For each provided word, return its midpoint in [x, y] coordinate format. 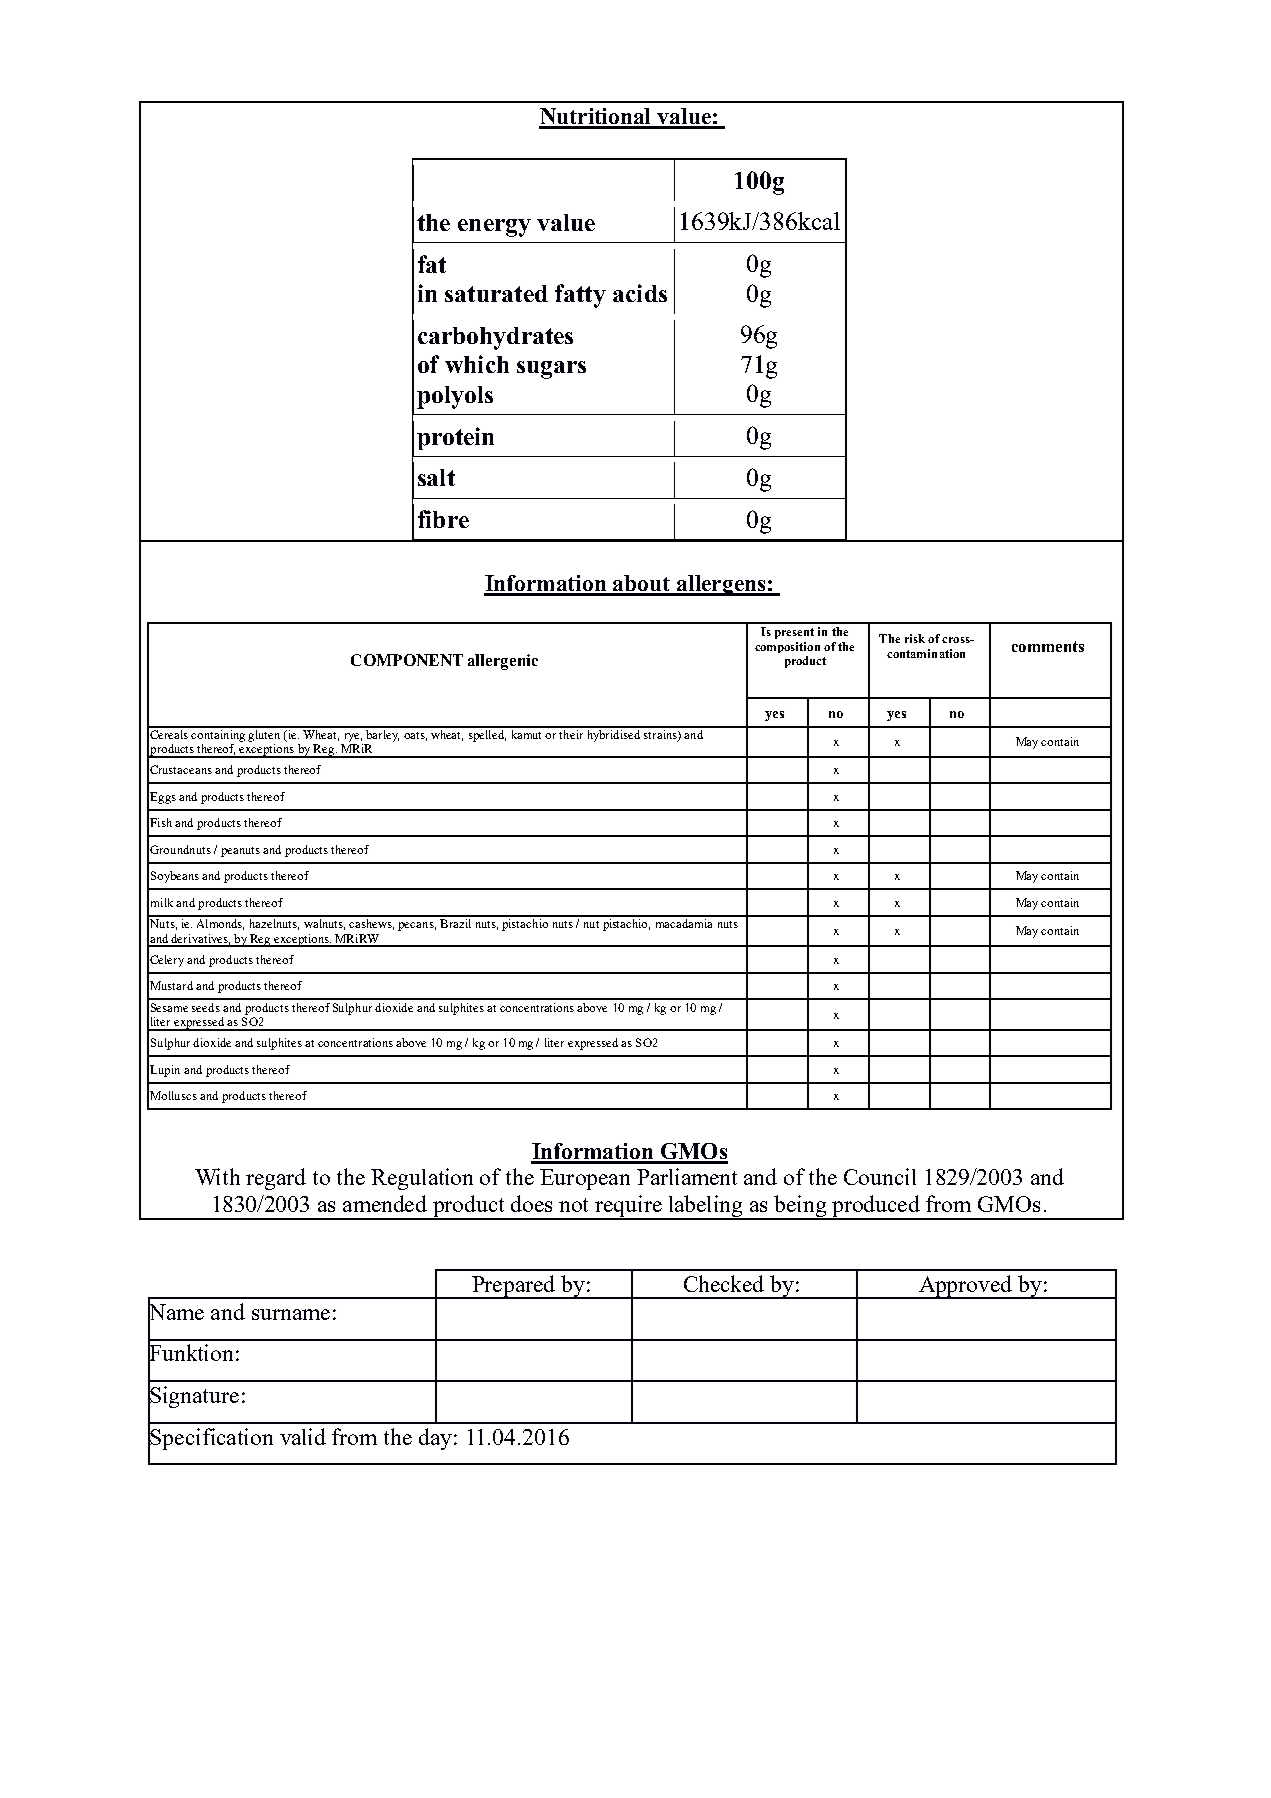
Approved [965, 1287]
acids [640, 293]
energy [494, 228]
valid [303, 1436]
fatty [580, 296]
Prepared [513, 1287]
